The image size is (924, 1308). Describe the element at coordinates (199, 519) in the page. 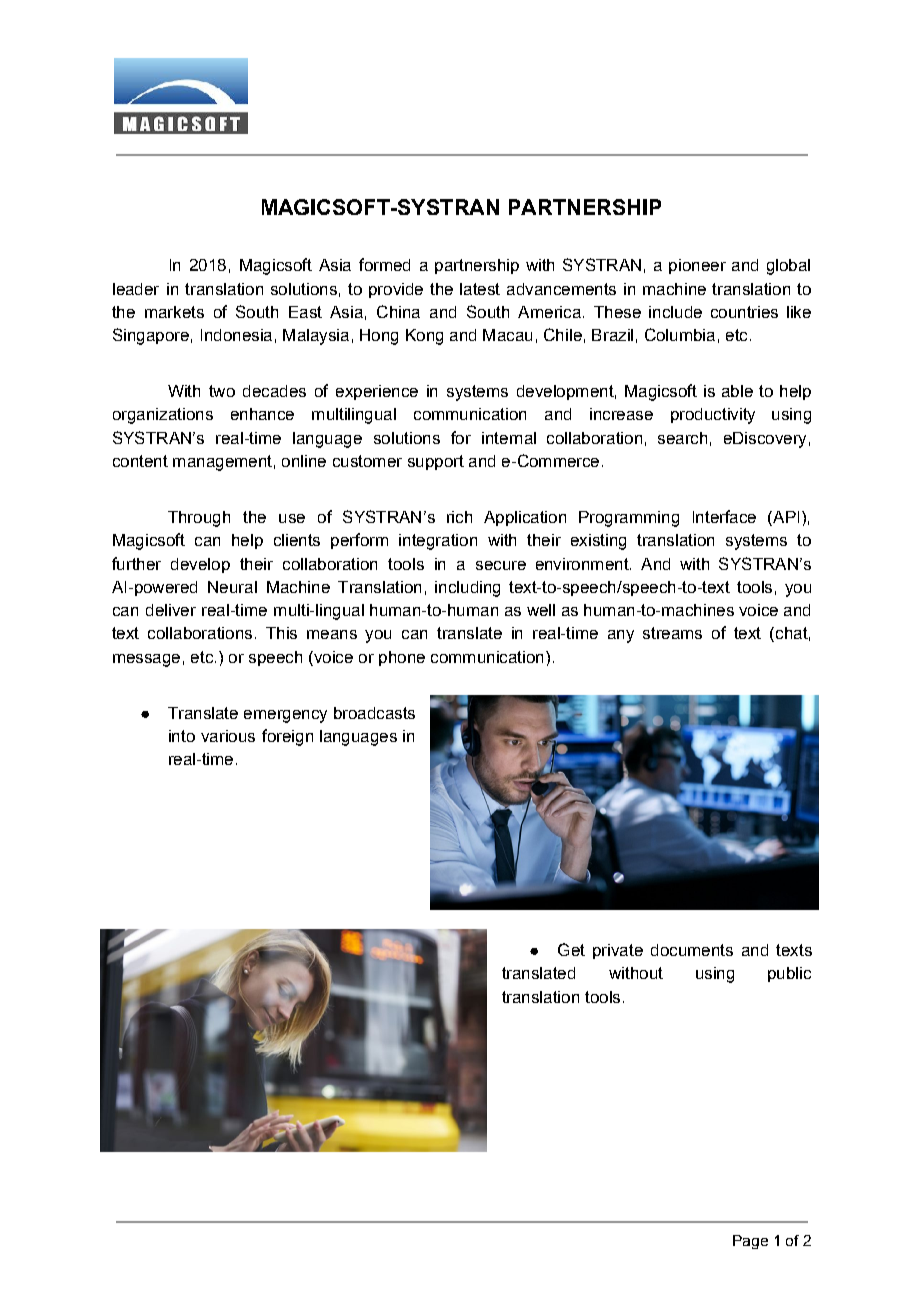

I see `Through` at that location.
